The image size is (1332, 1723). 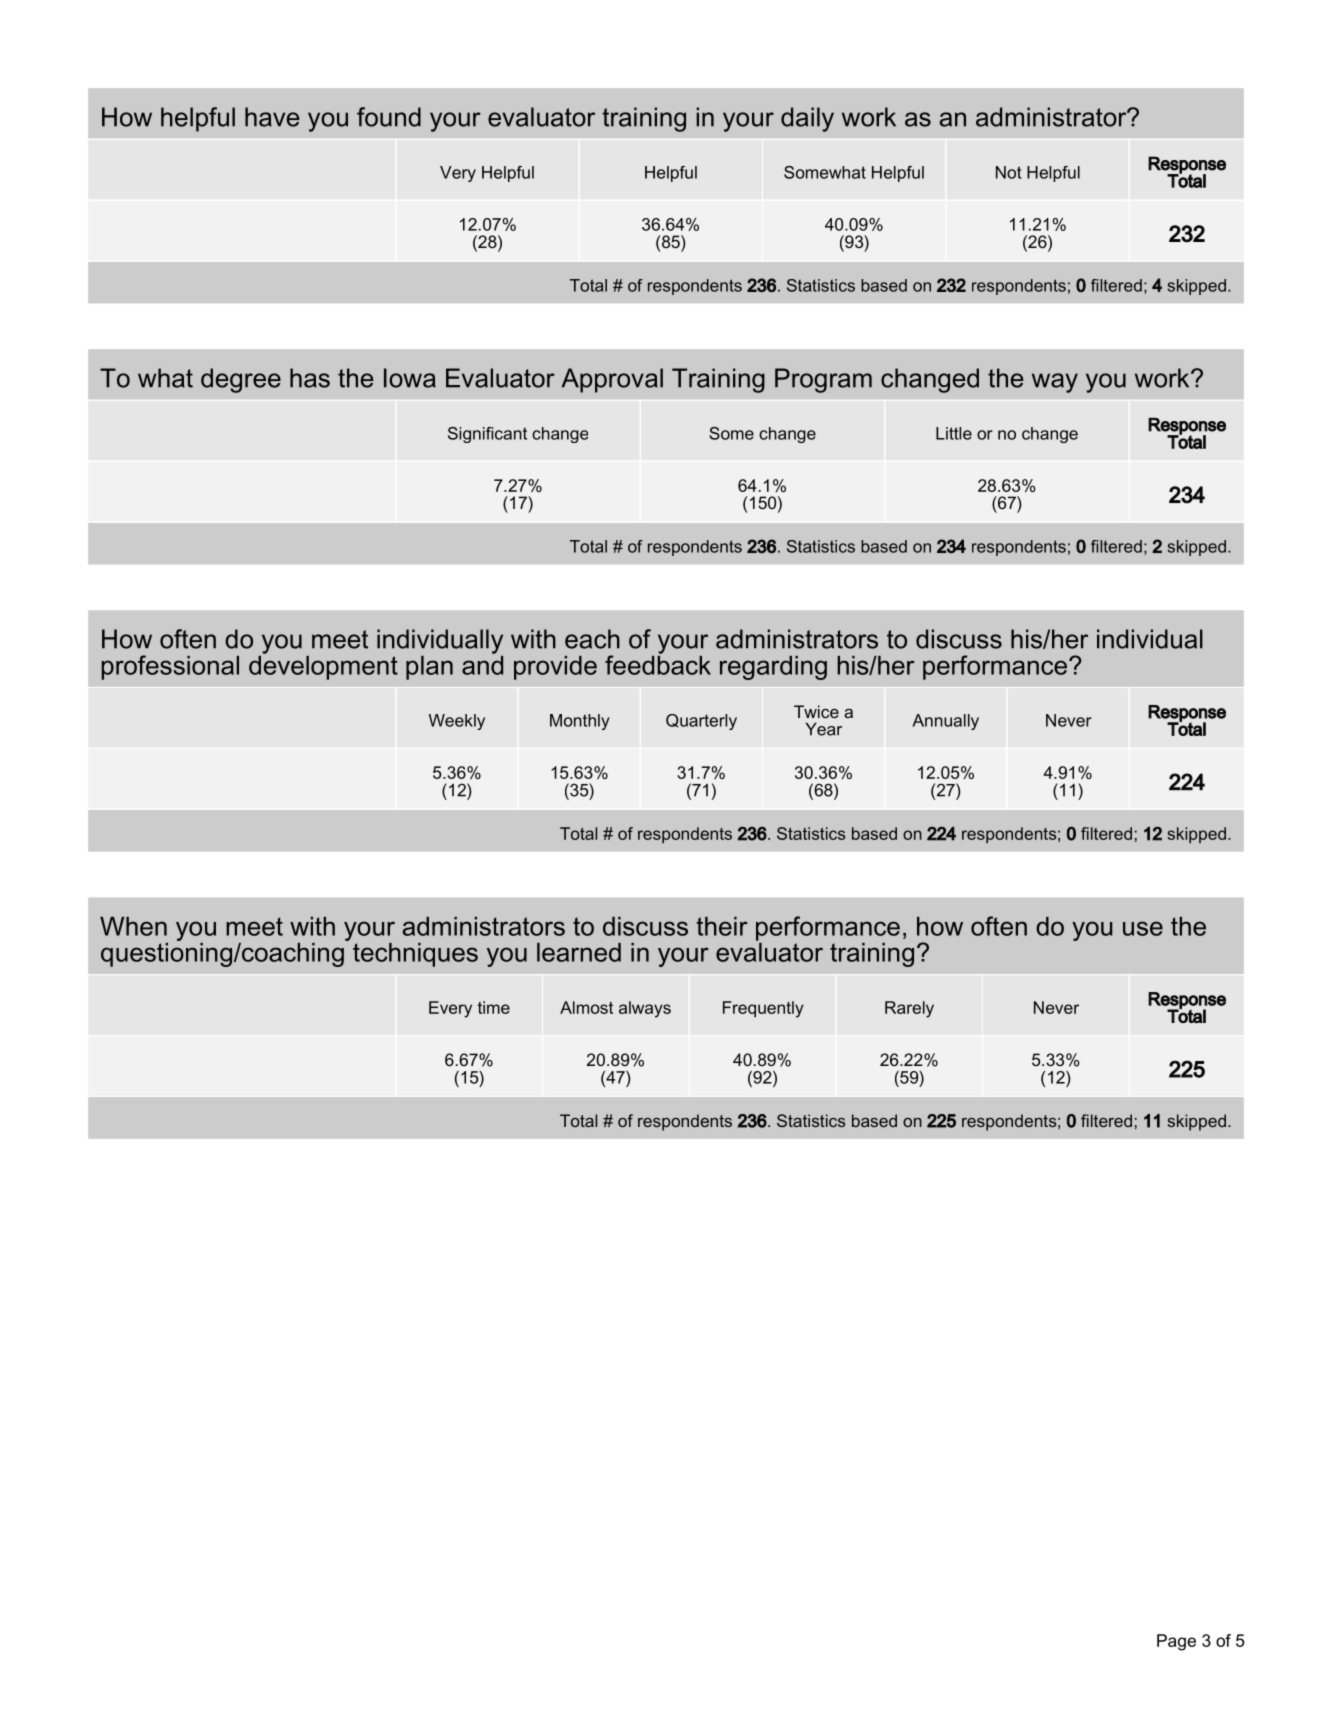 What do you see at coordinates (272, 117) in the screenshot?
I see `have` at bounding box center [272, 117].
